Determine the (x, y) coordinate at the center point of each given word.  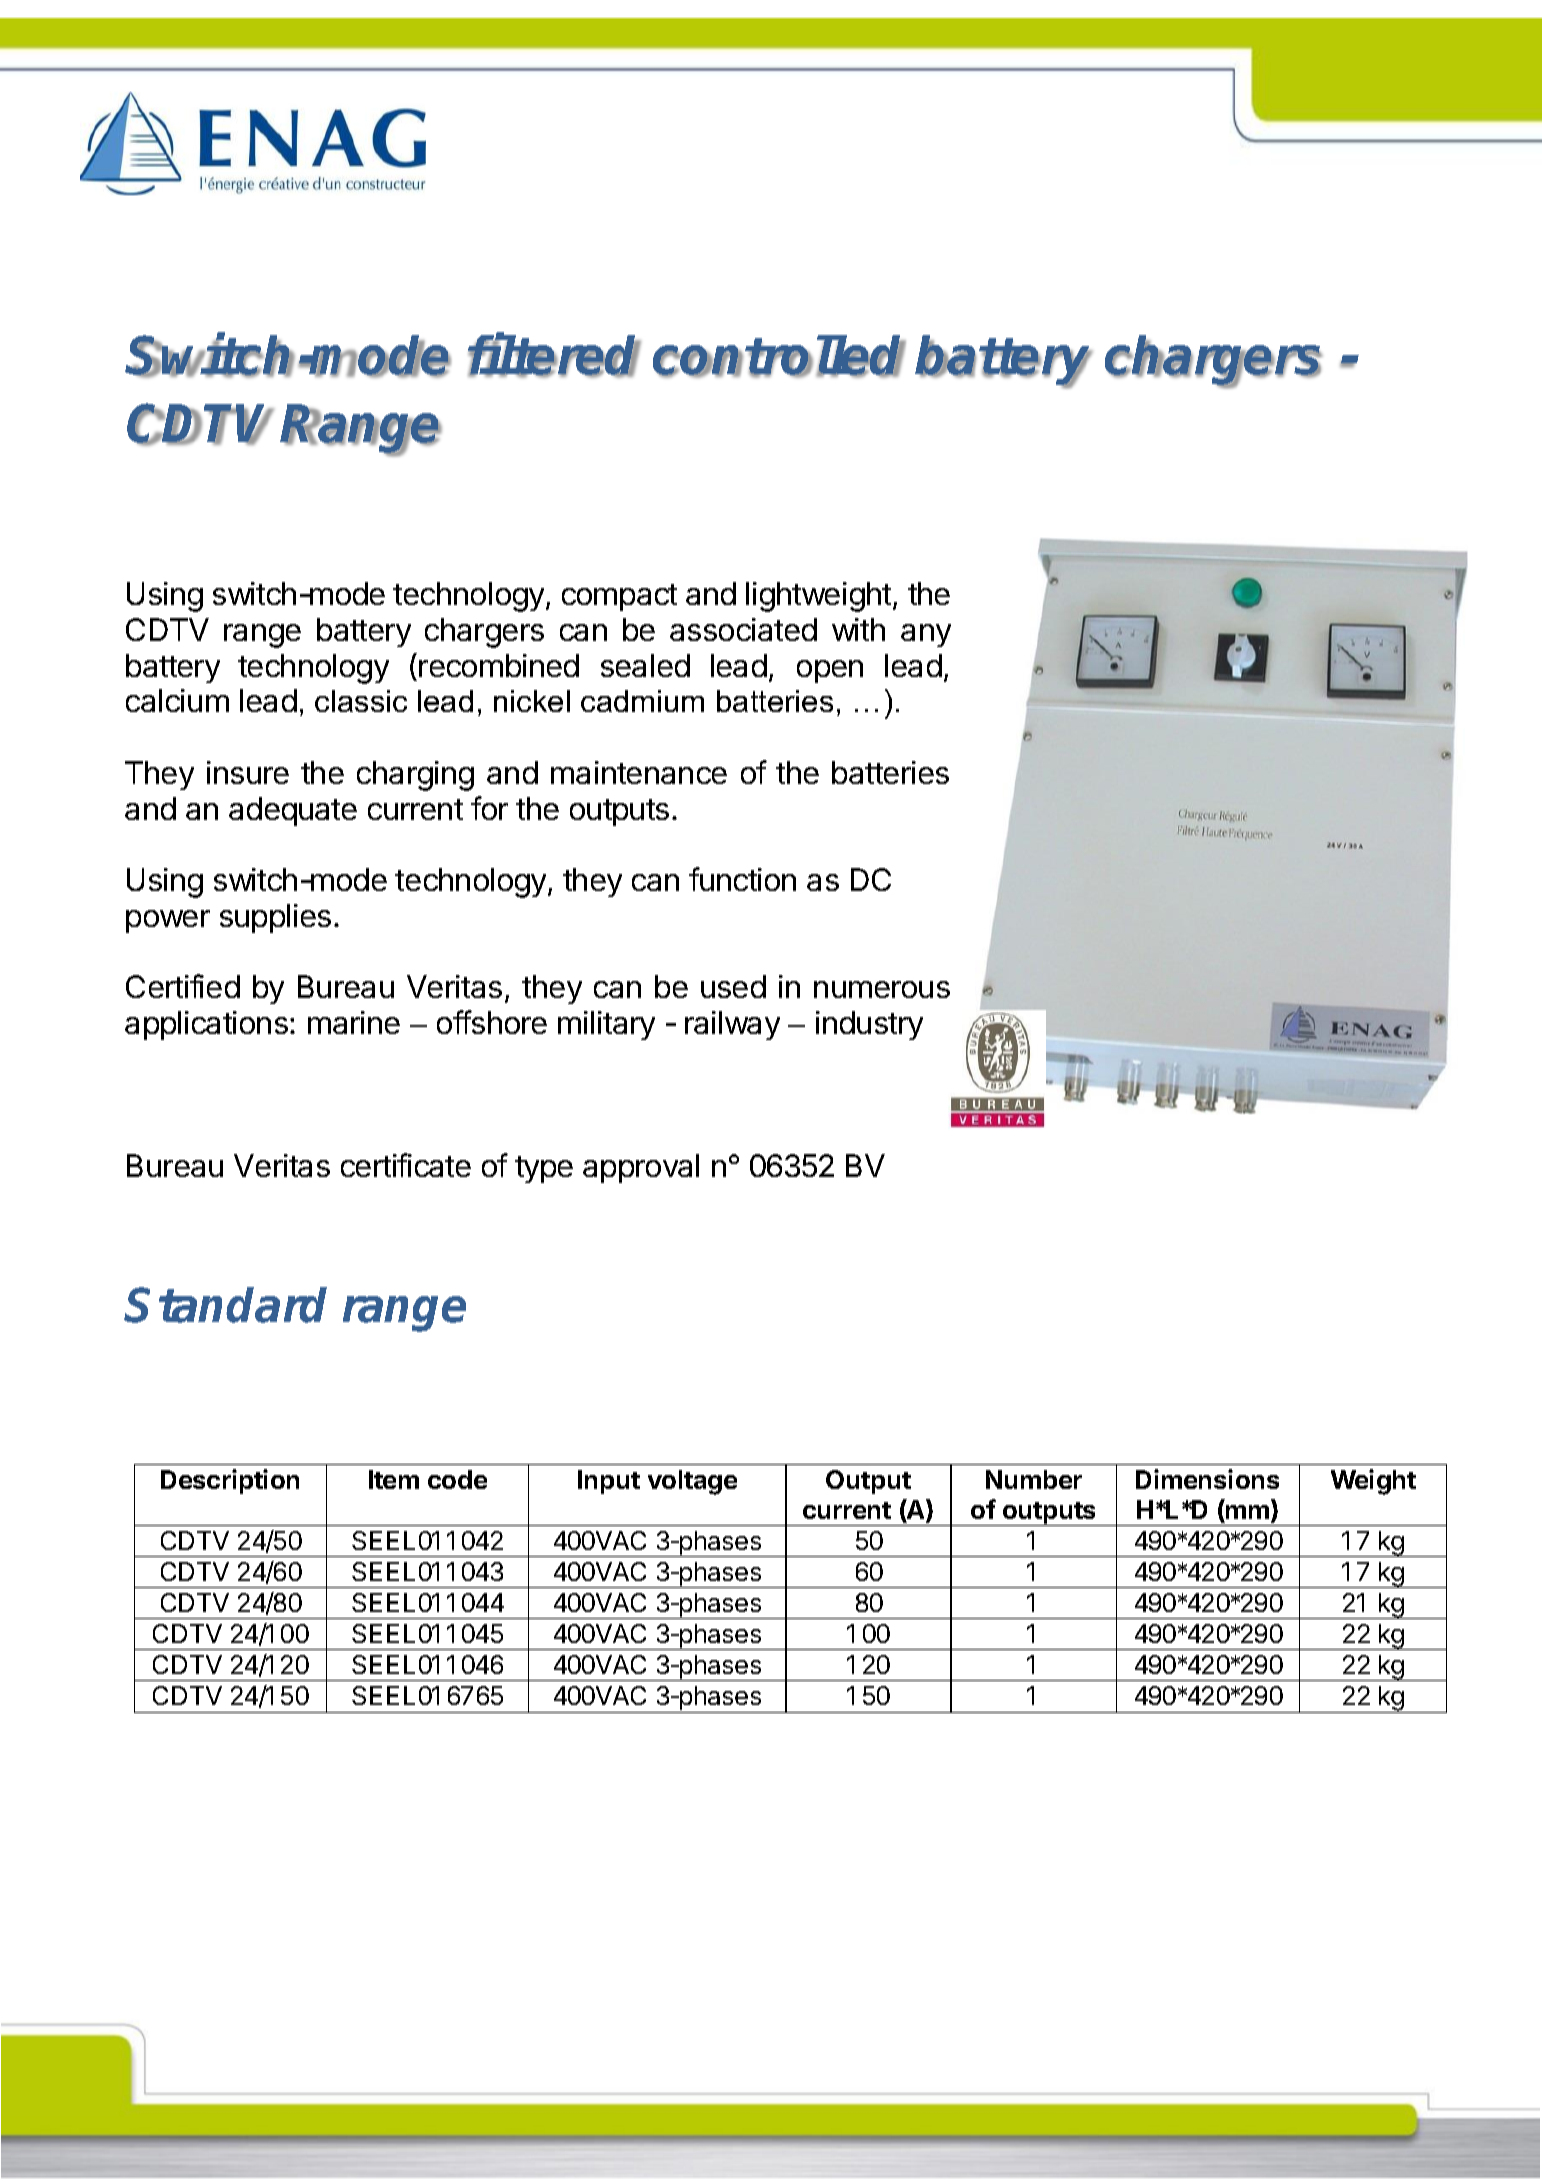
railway (732, 1025)
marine (354, 1022)
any (926, 635)
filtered (554, 356)
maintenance (639, 772)
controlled (779, 356)
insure (248, 772)
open (830, 671)
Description (230, 1481)
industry (869, 1025)
